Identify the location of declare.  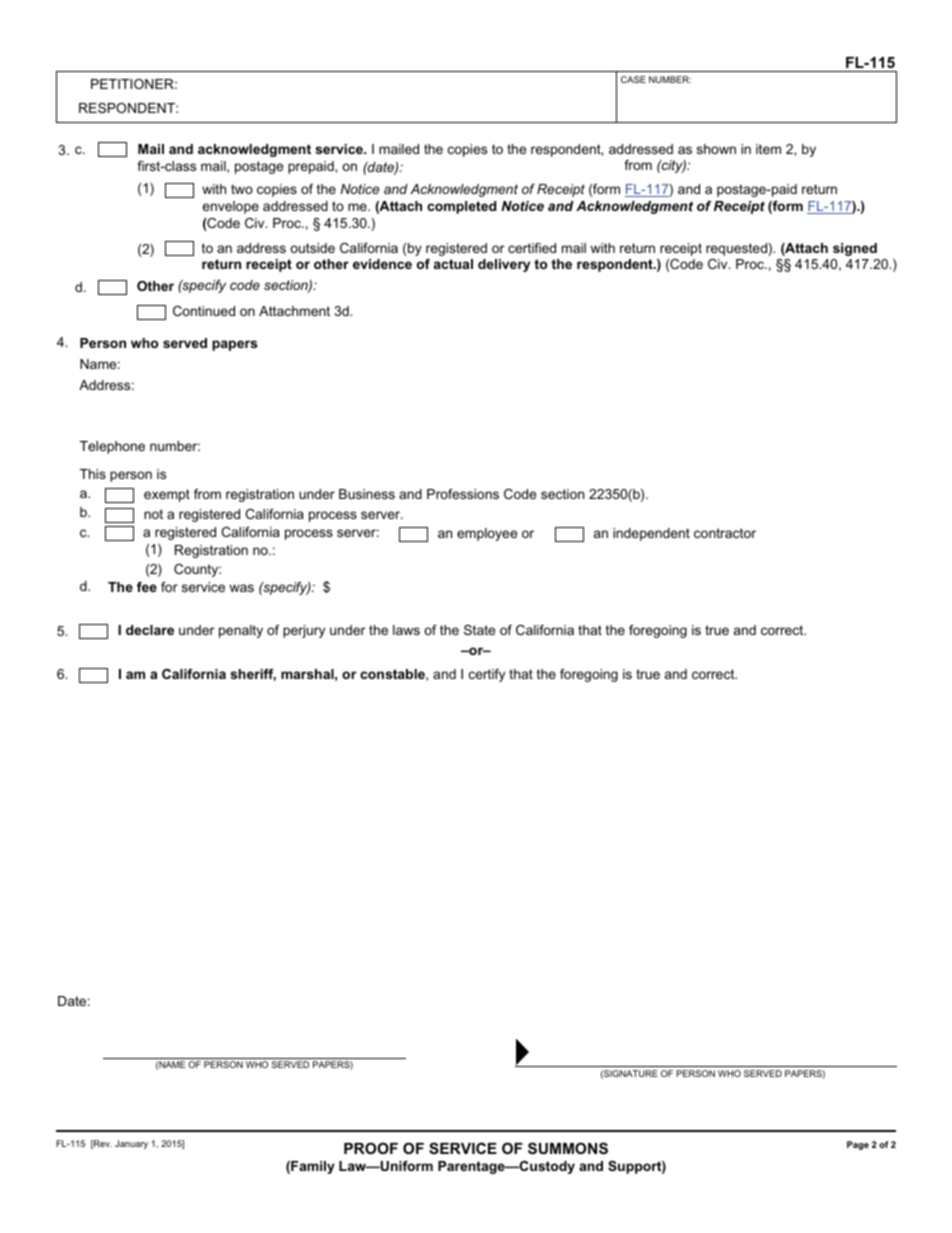
(150, 630).
